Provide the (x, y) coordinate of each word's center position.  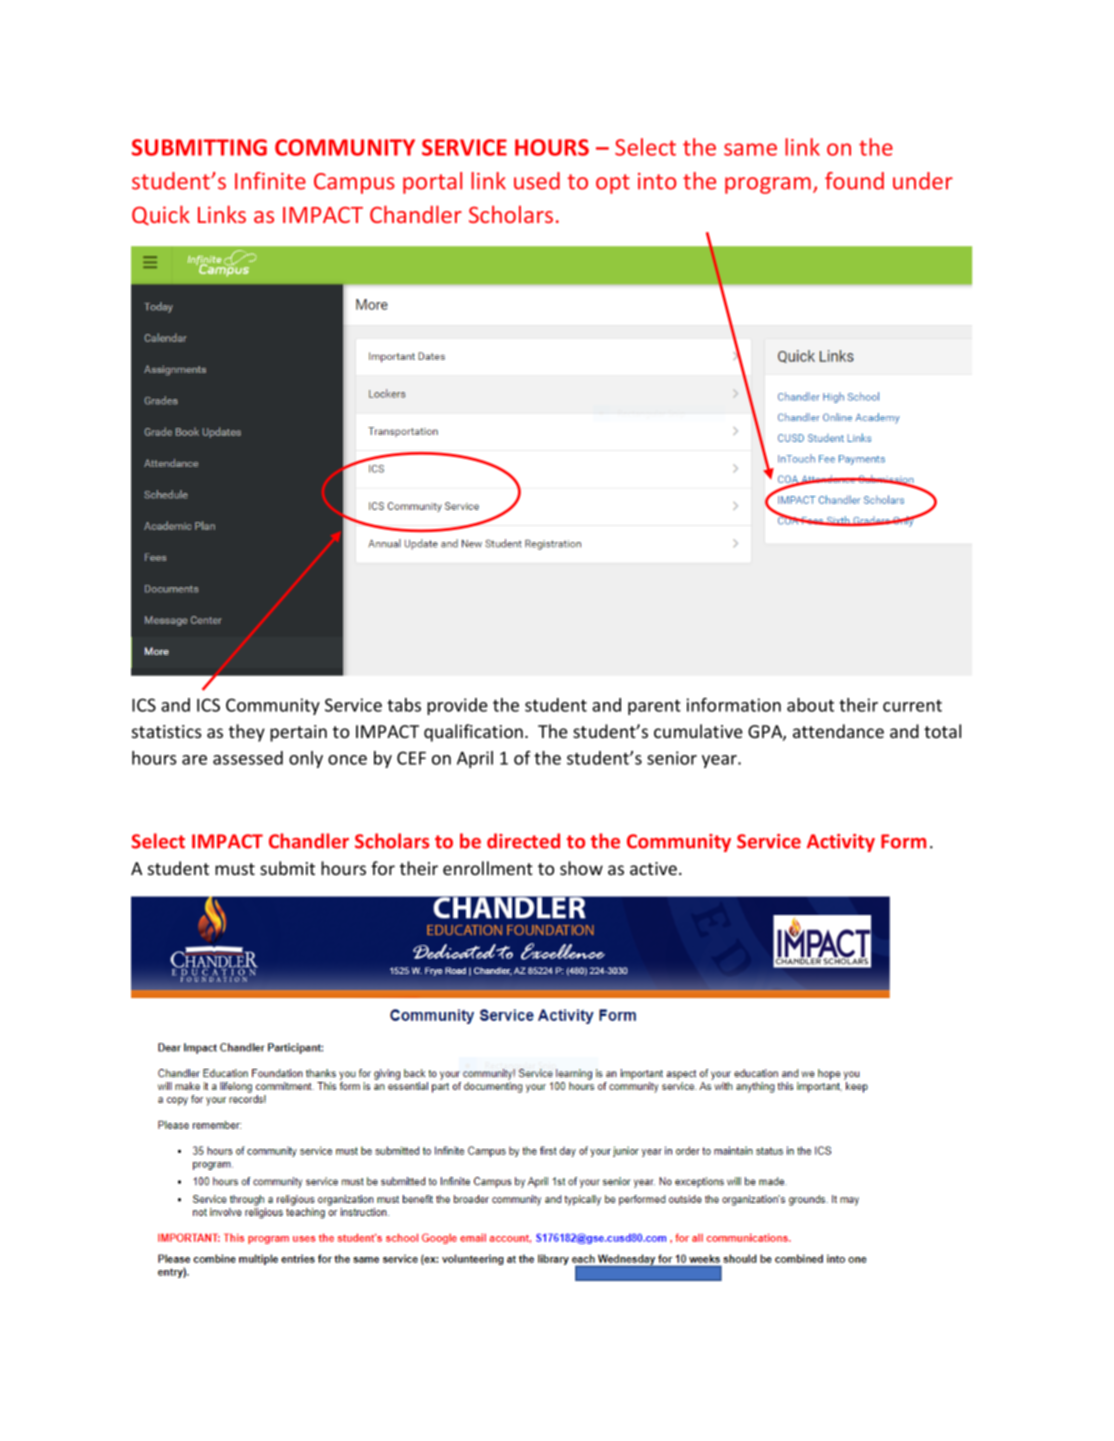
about (810, 705)
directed (523, 841)
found (854, 181)
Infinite (270, 181)
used (537, 181)
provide (457, 706)
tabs (404, 705)
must (235, 869)
